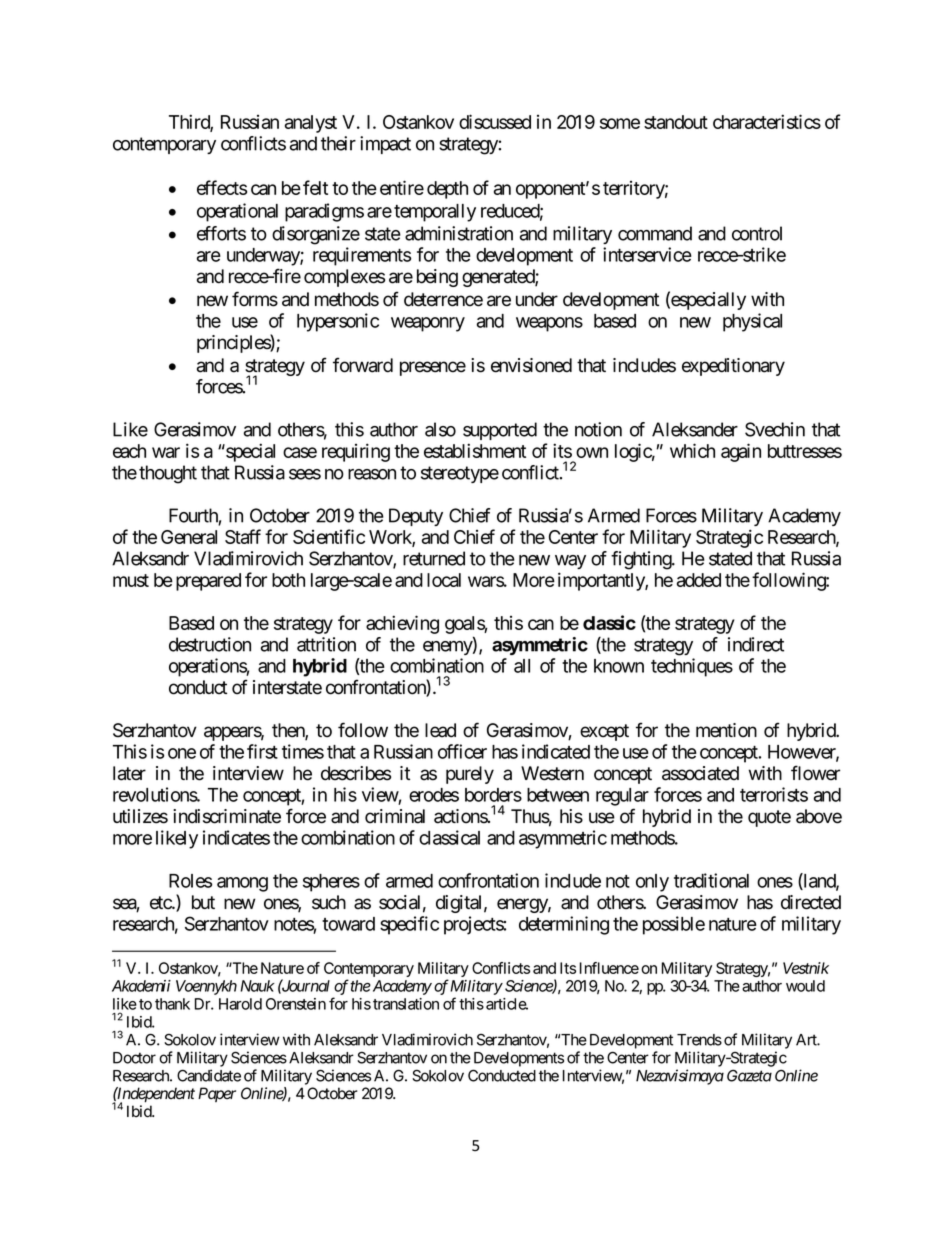 The image size is (952, 1233). What do you see at coordinates (495, 121) in the screenshot?
I see `discussed` at bounding box center [495, 121].
